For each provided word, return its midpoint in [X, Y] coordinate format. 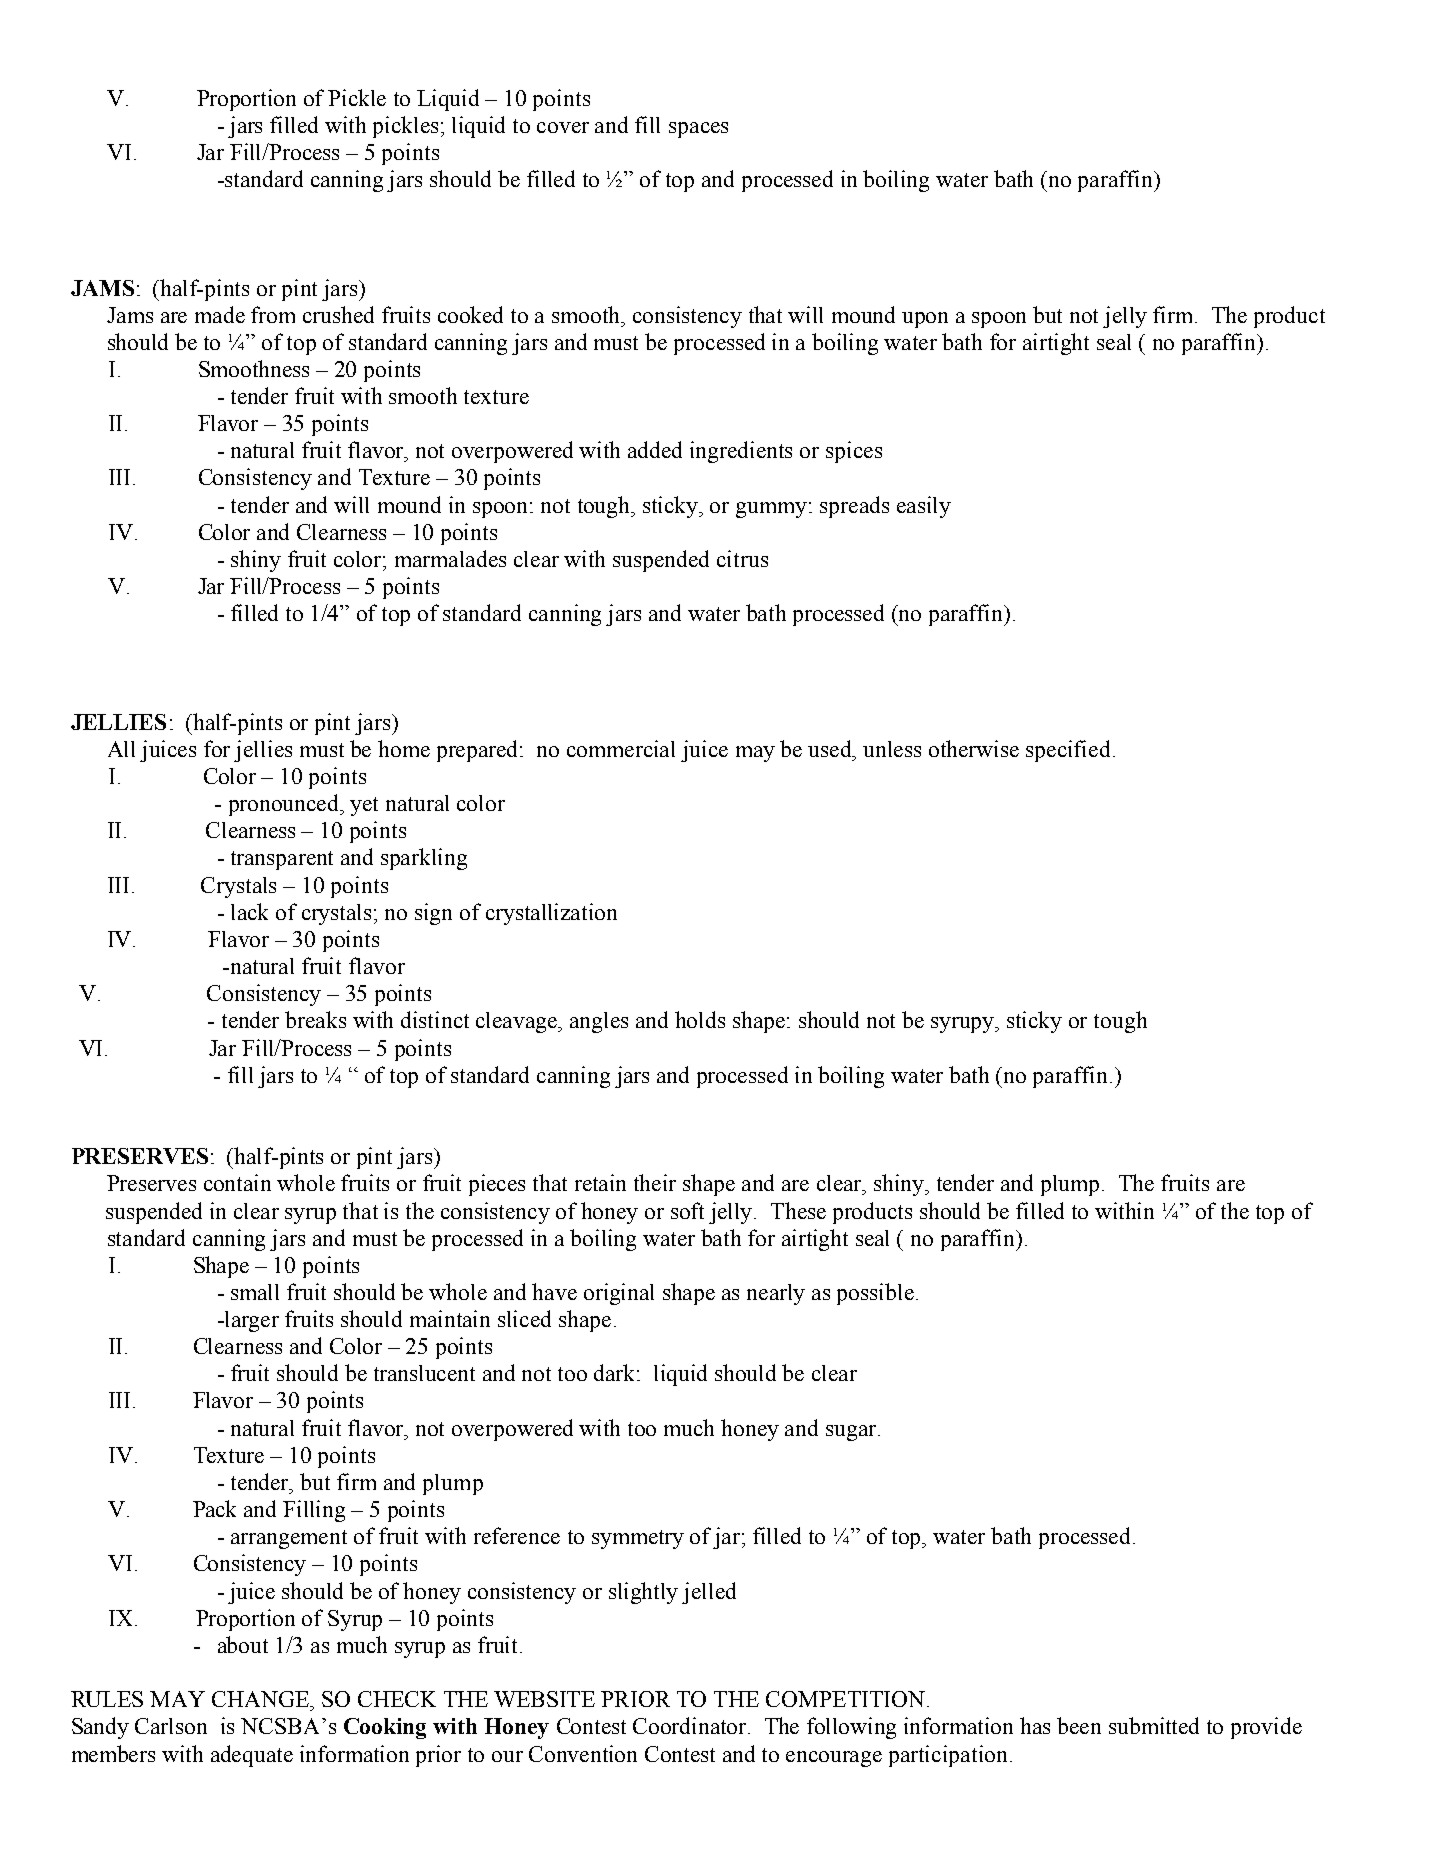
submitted [1154, 1725]
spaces [698, 130]
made [220, 314]
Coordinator [691, 1725]
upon [925, 320]
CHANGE [262, 1699]
